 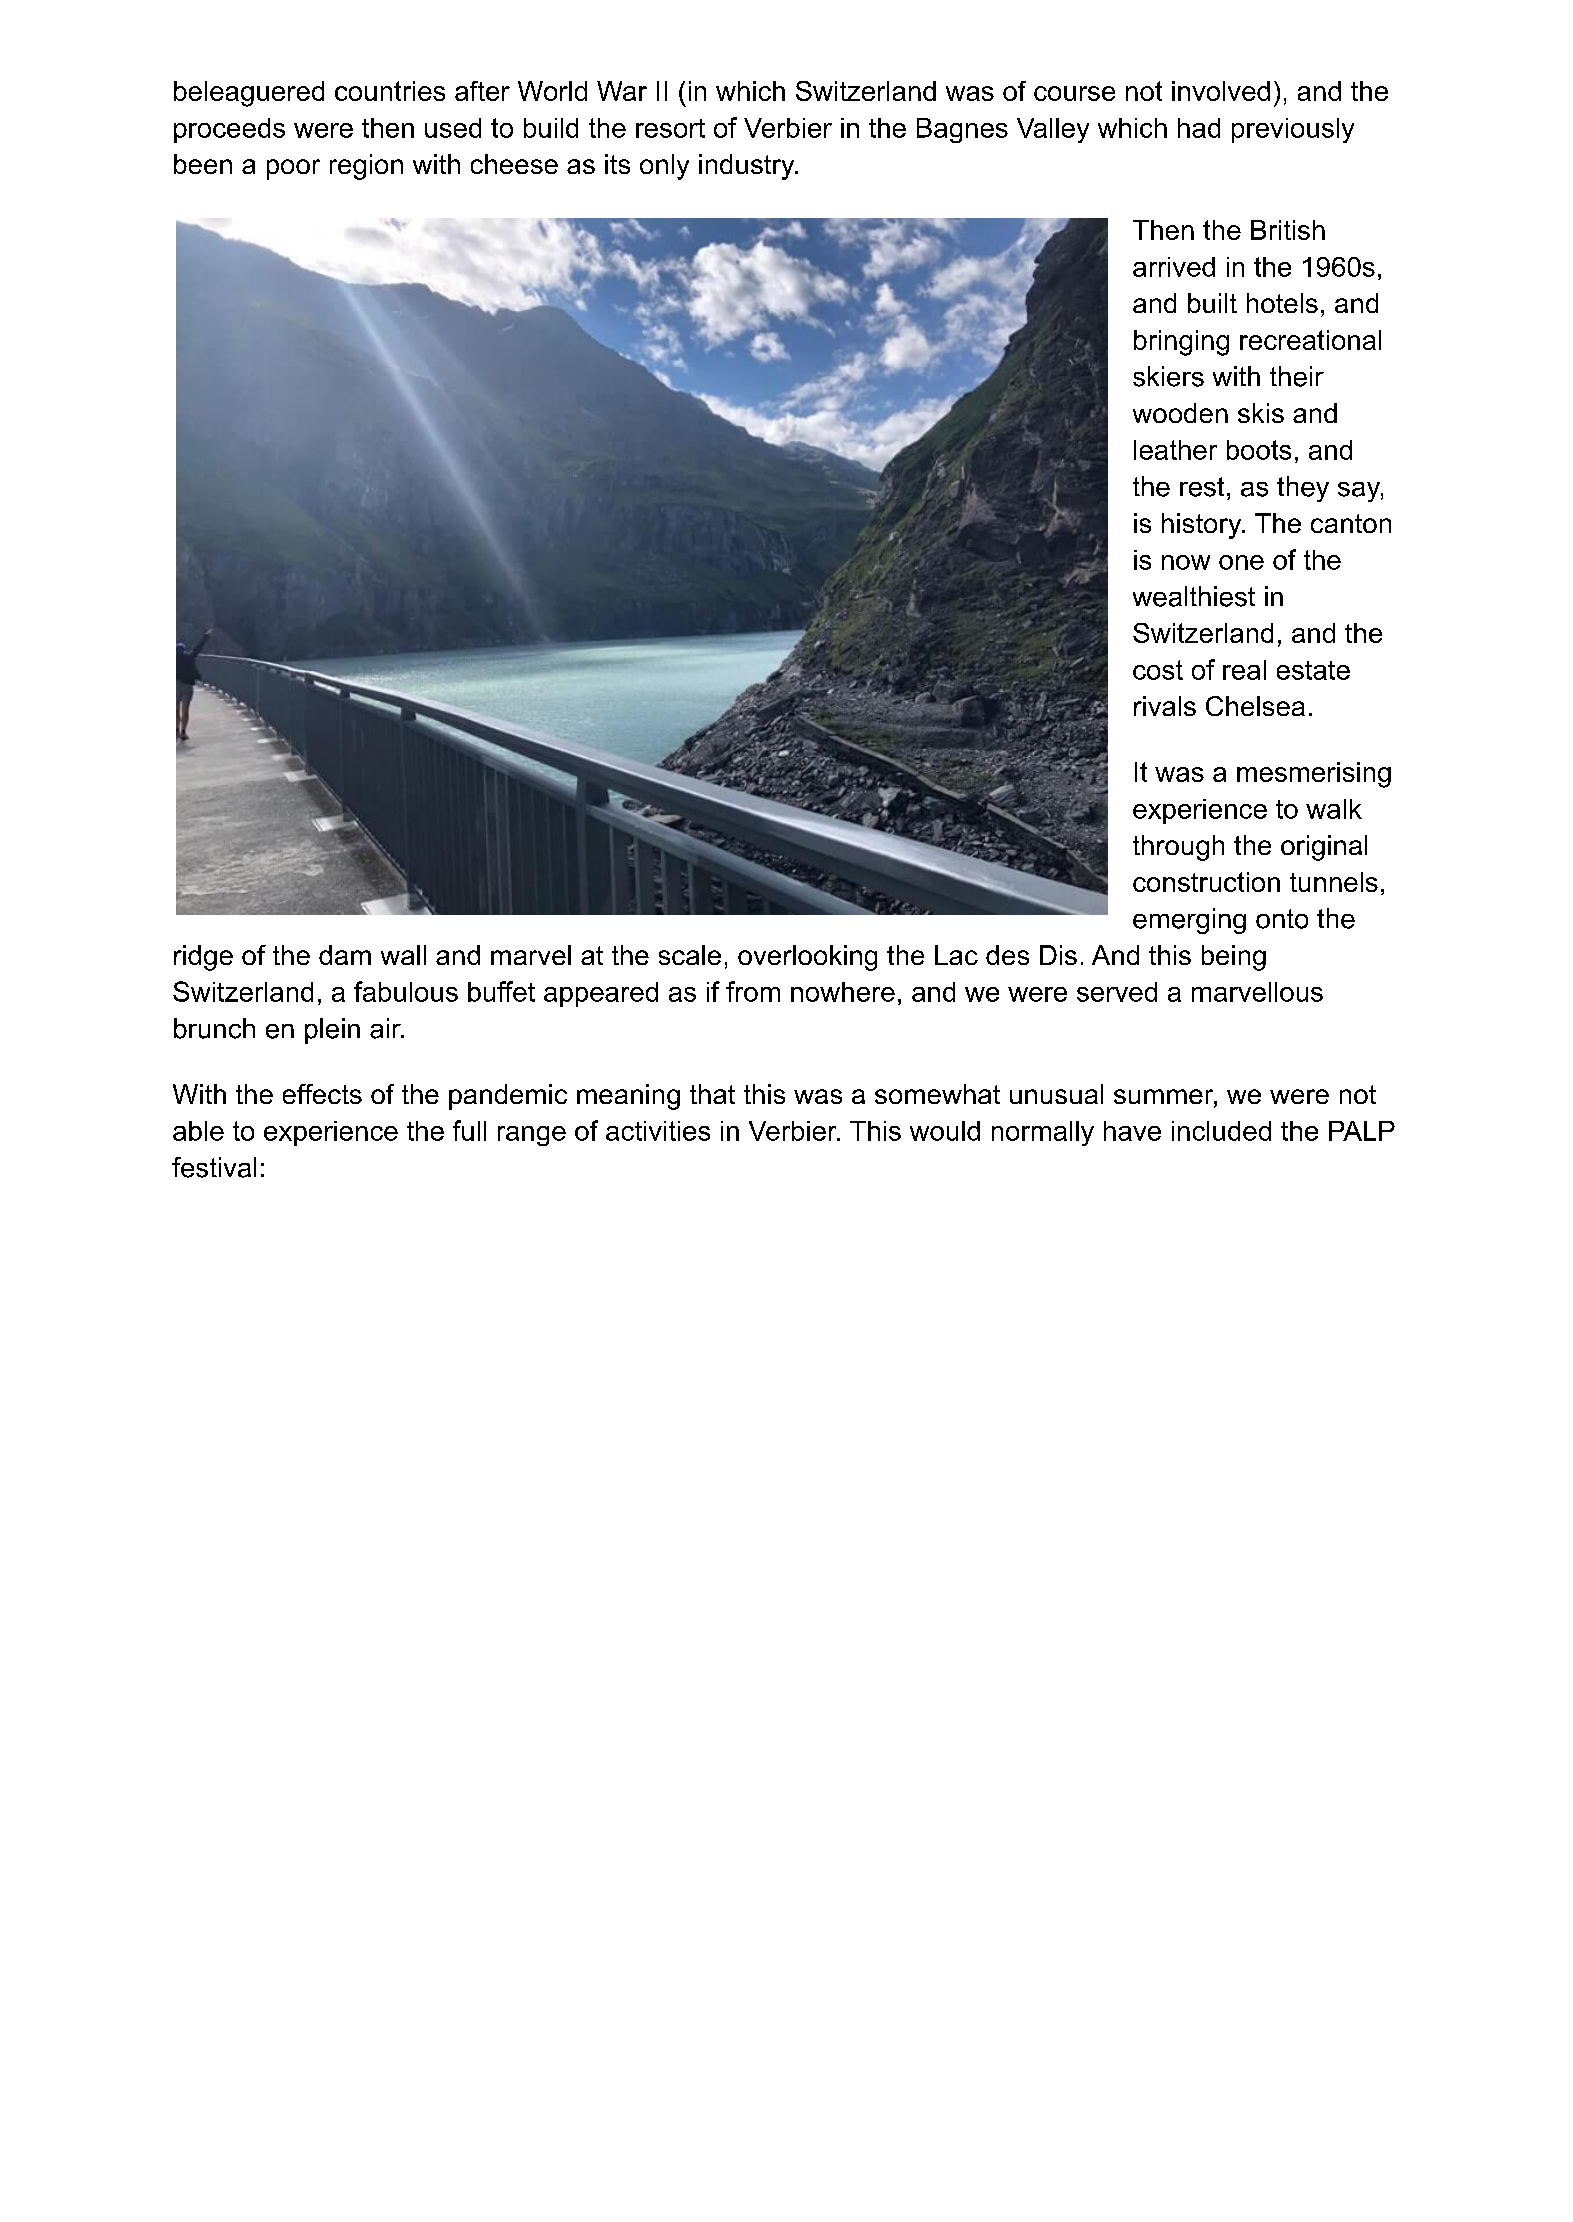 What do you see at coordinates (1168, 376) in the document?
I see `skiers` at bounding box center [1168, 376].
